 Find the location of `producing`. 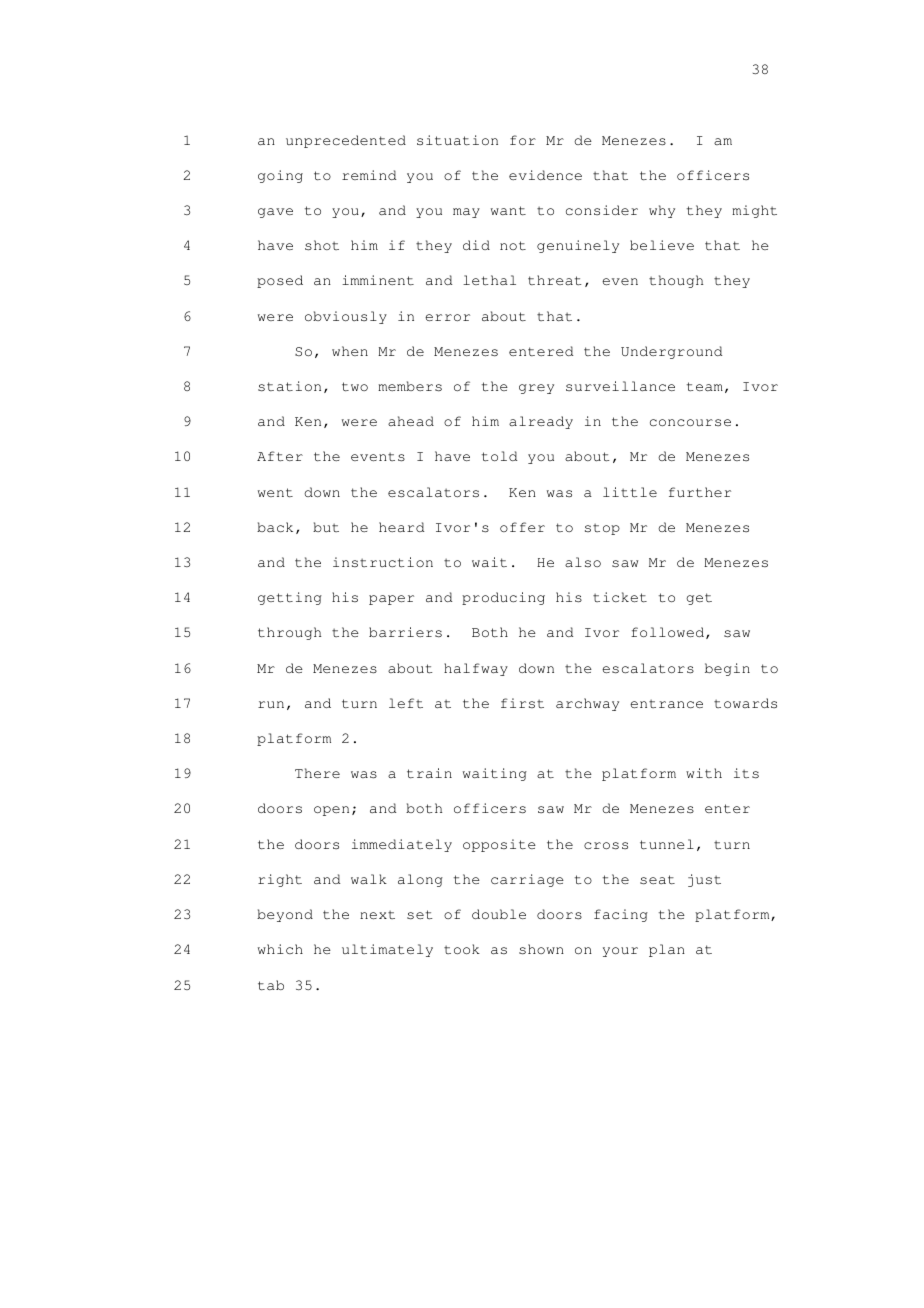

producing is located at coordinates (503, 598).
